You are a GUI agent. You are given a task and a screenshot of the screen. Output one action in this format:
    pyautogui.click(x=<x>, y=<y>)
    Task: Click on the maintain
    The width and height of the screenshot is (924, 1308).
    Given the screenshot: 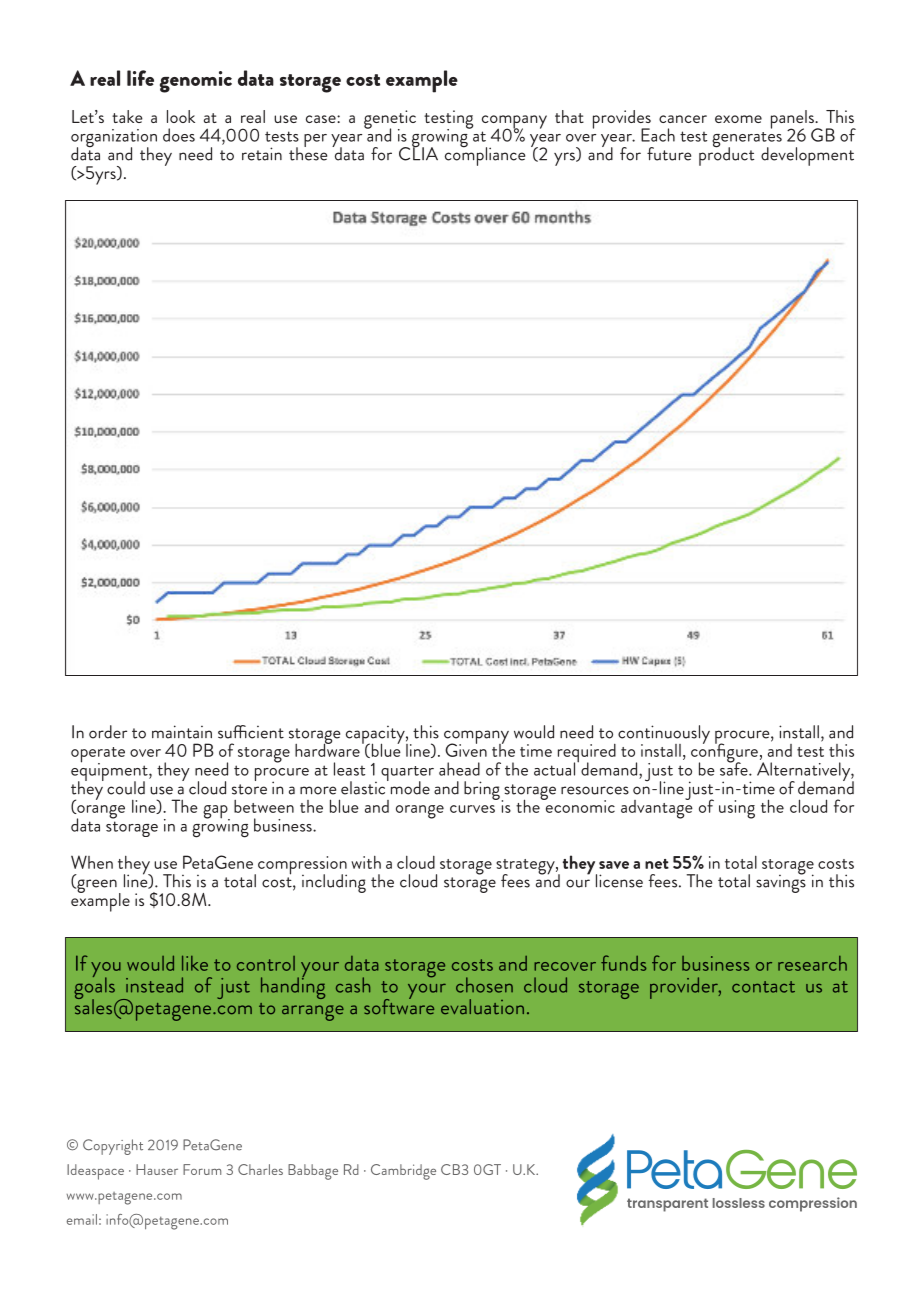 What is the action you would take?
    pyautogui.click(x=182, y=732)
